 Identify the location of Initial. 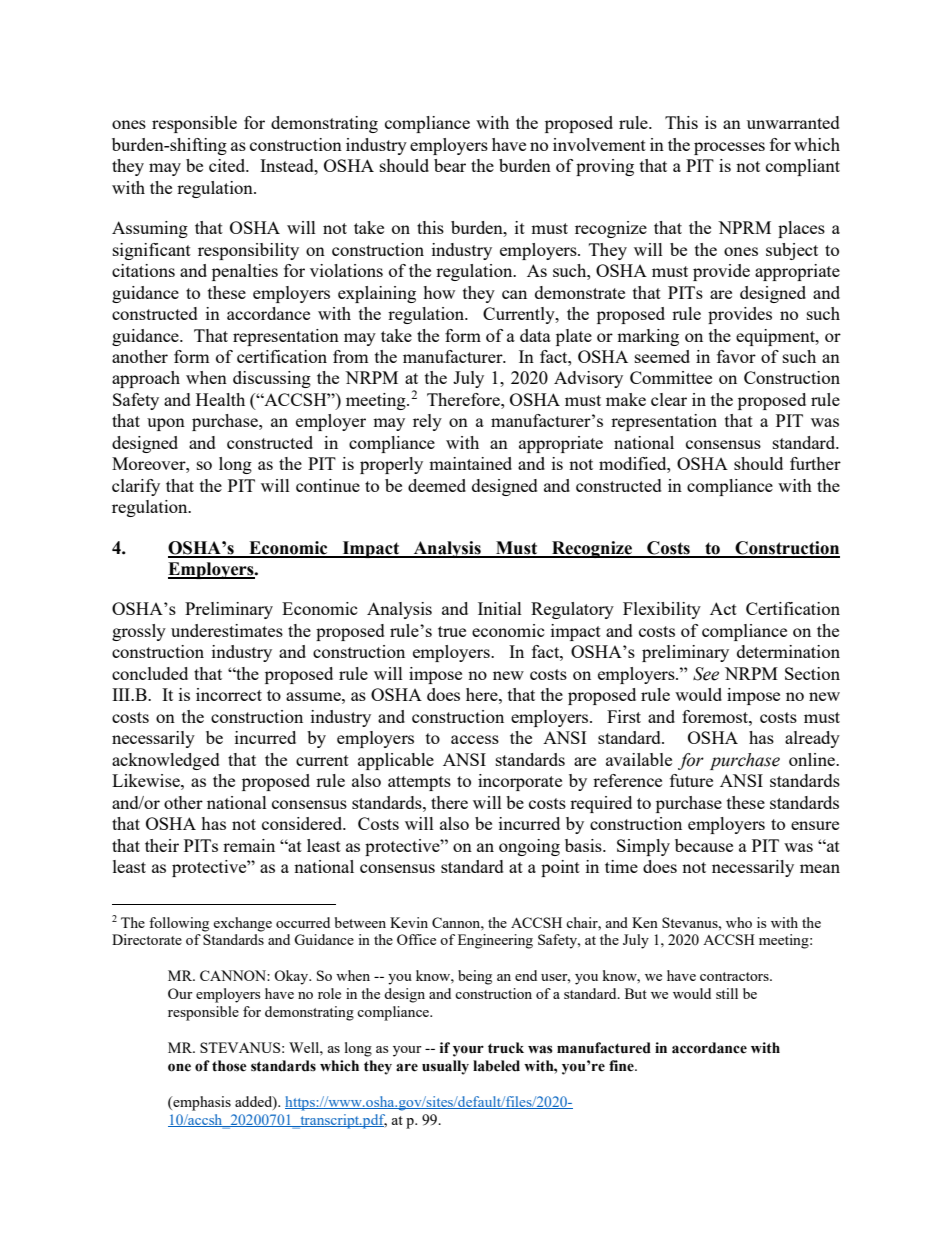
(500, 608).
